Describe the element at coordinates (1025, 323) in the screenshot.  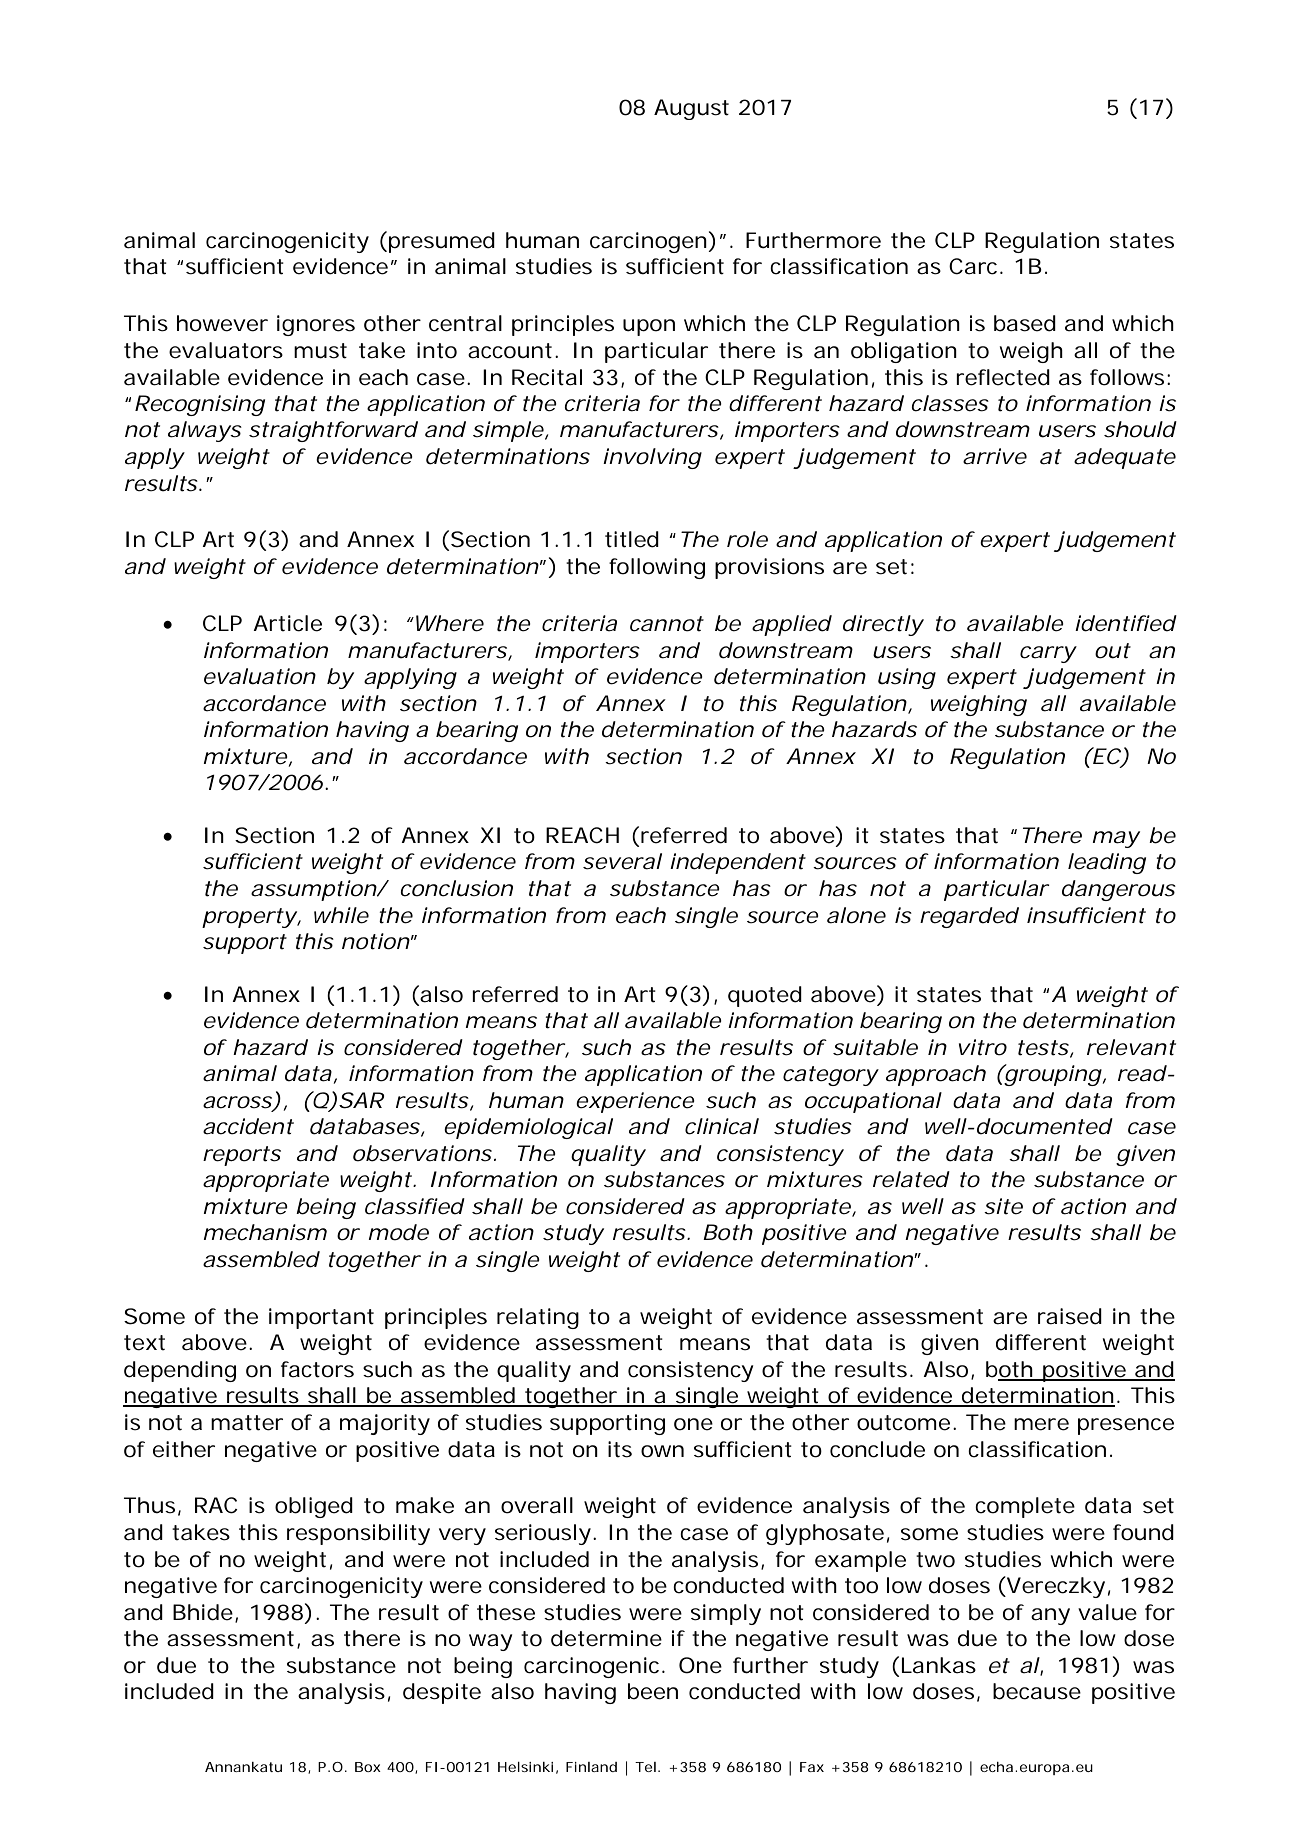
I see `based` at that location.
